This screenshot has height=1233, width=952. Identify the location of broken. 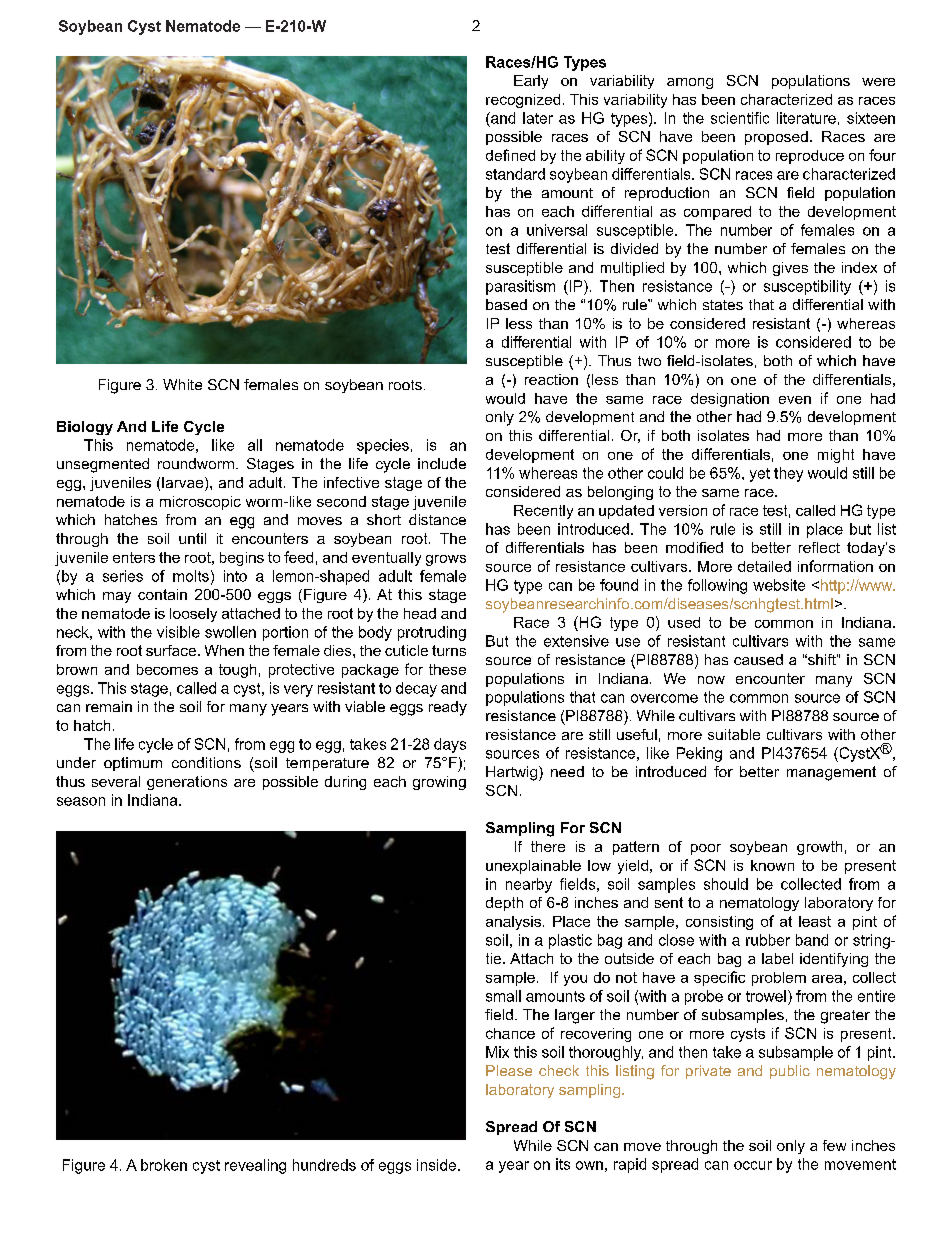
(164, 1165).
